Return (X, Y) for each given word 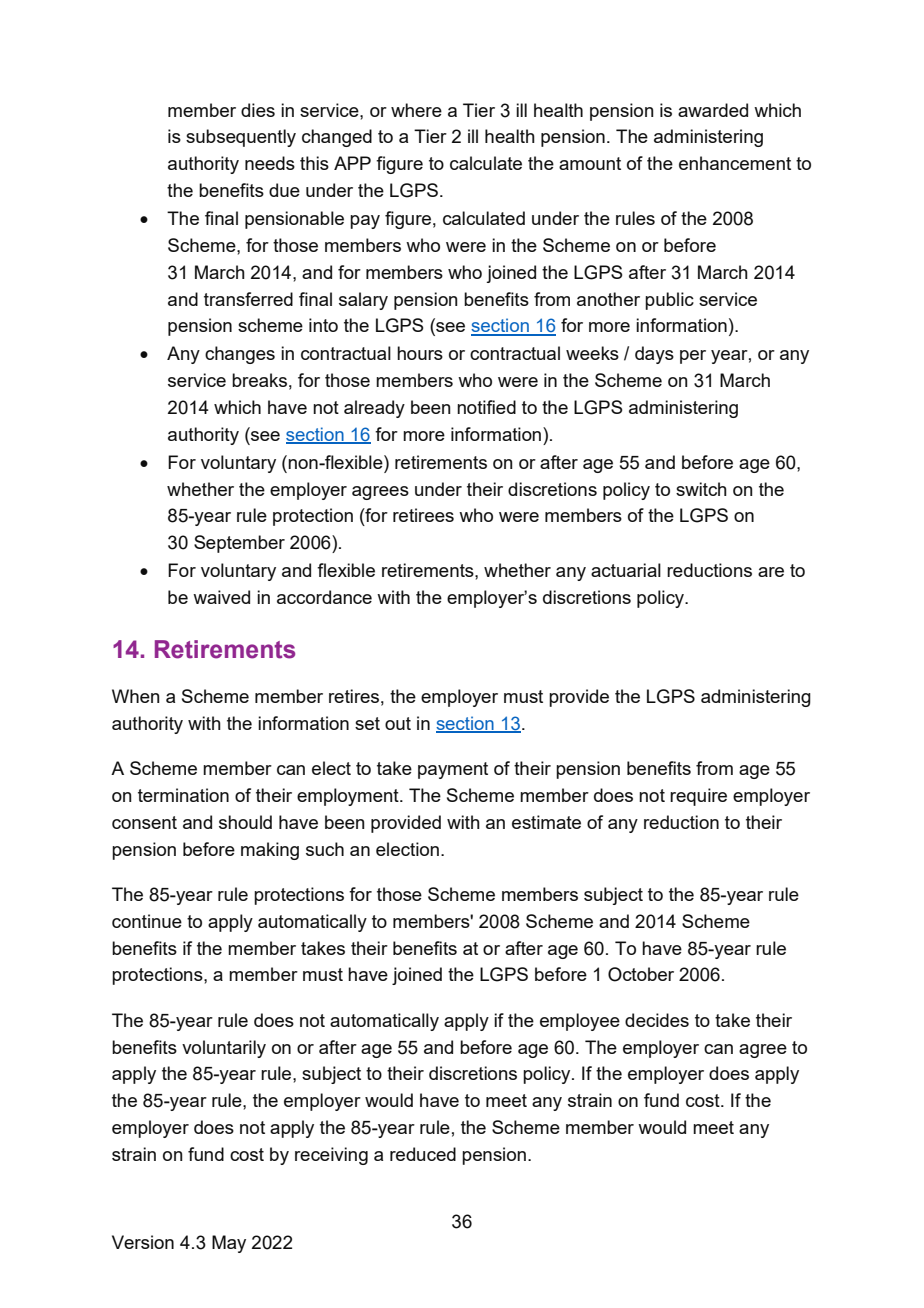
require (698, 797)
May (229, 1244)
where (416, 110)
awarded (713, 110)
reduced (423, 1154)
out (398, 723)
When (136, 696)
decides (657, 1020)
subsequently (241, 138)
